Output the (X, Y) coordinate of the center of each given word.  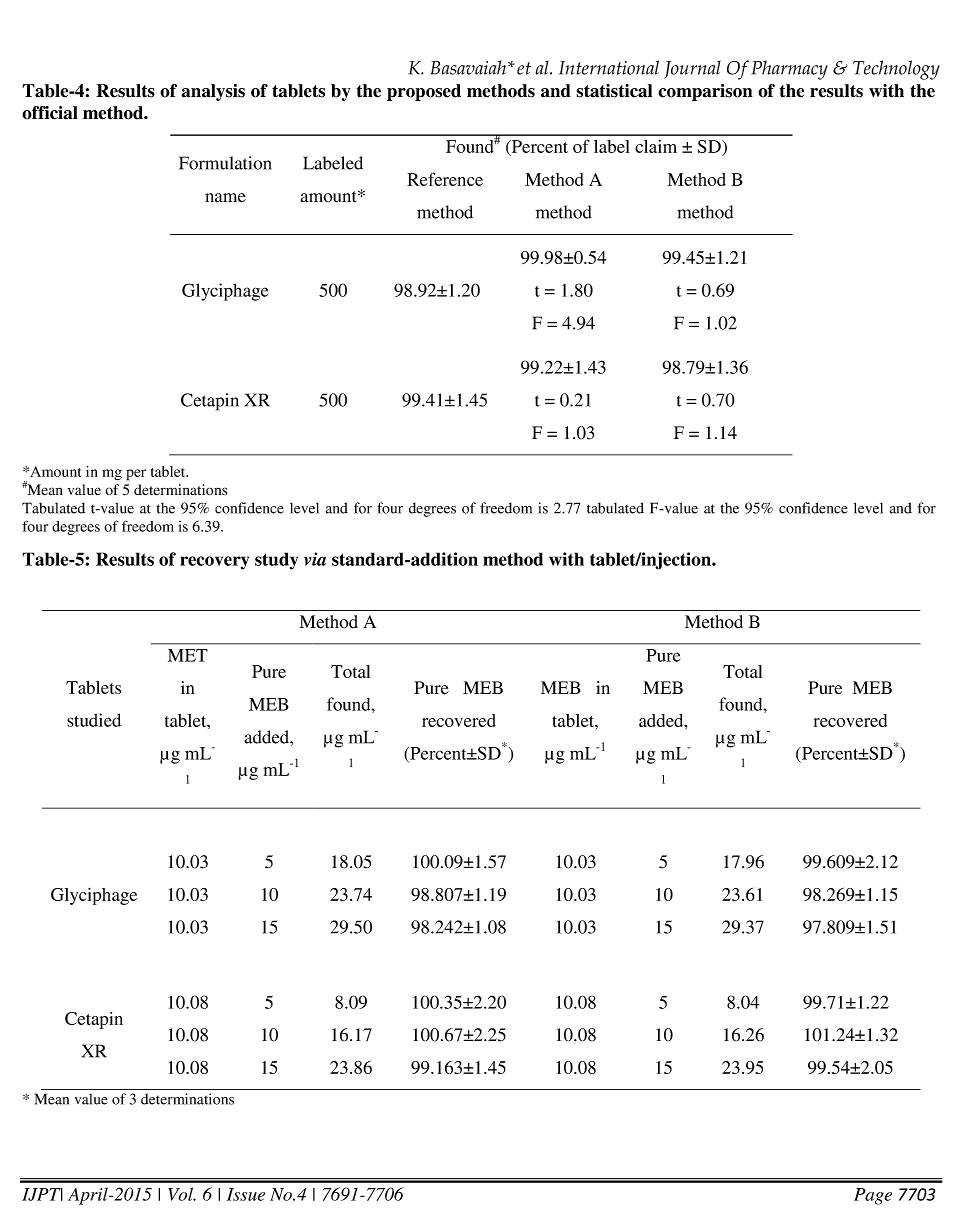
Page (873, 1196)
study (276, 561)
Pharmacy (790, 70)
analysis (213, 92)
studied (94, 720)
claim (656, 146)
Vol (182, 1194)
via (315, 559)
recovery (214, 563)
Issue (246, 1194)
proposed (424, 92)
